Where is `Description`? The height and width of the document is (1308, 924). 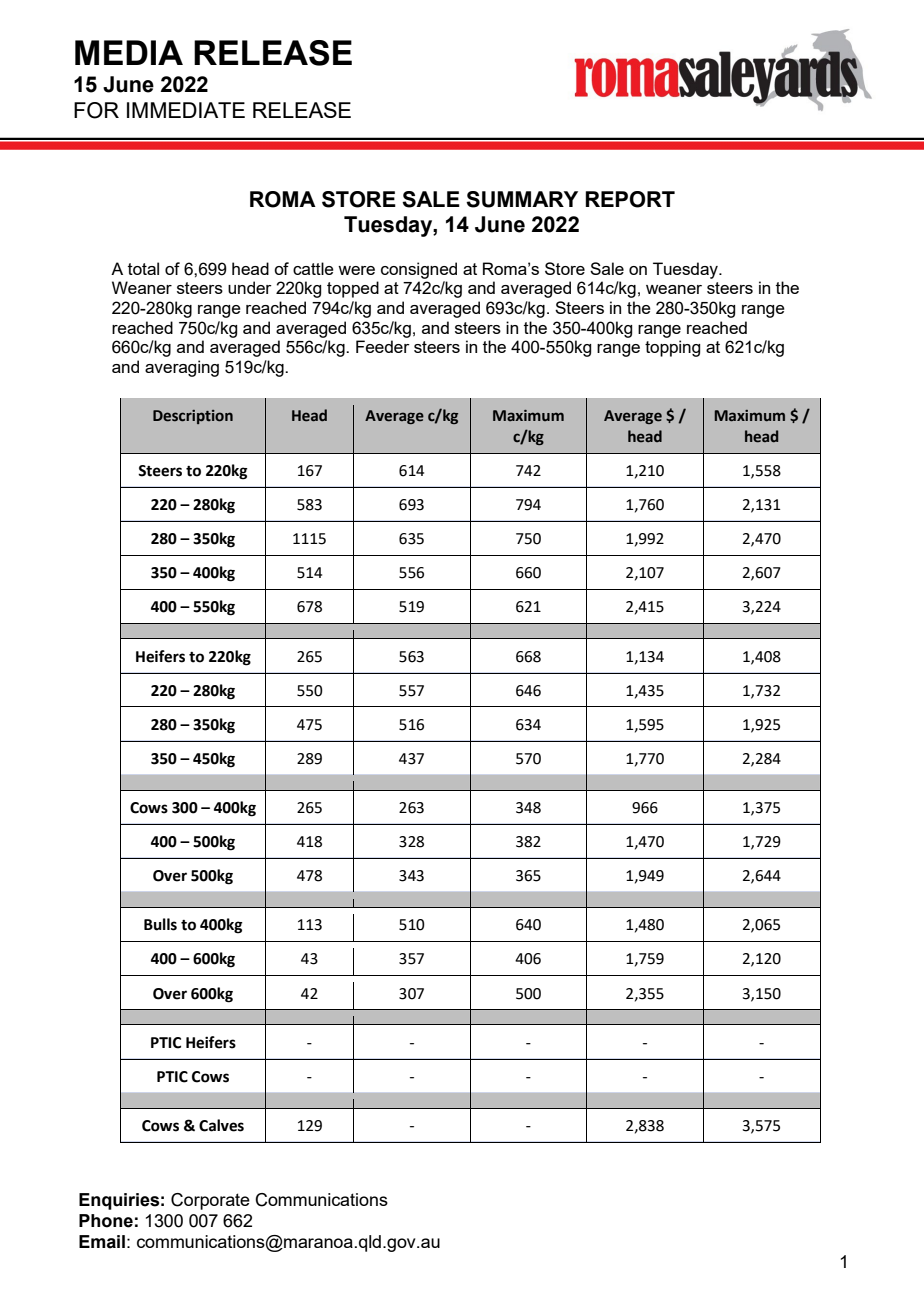
Description is located at coordinates (193, 417).
